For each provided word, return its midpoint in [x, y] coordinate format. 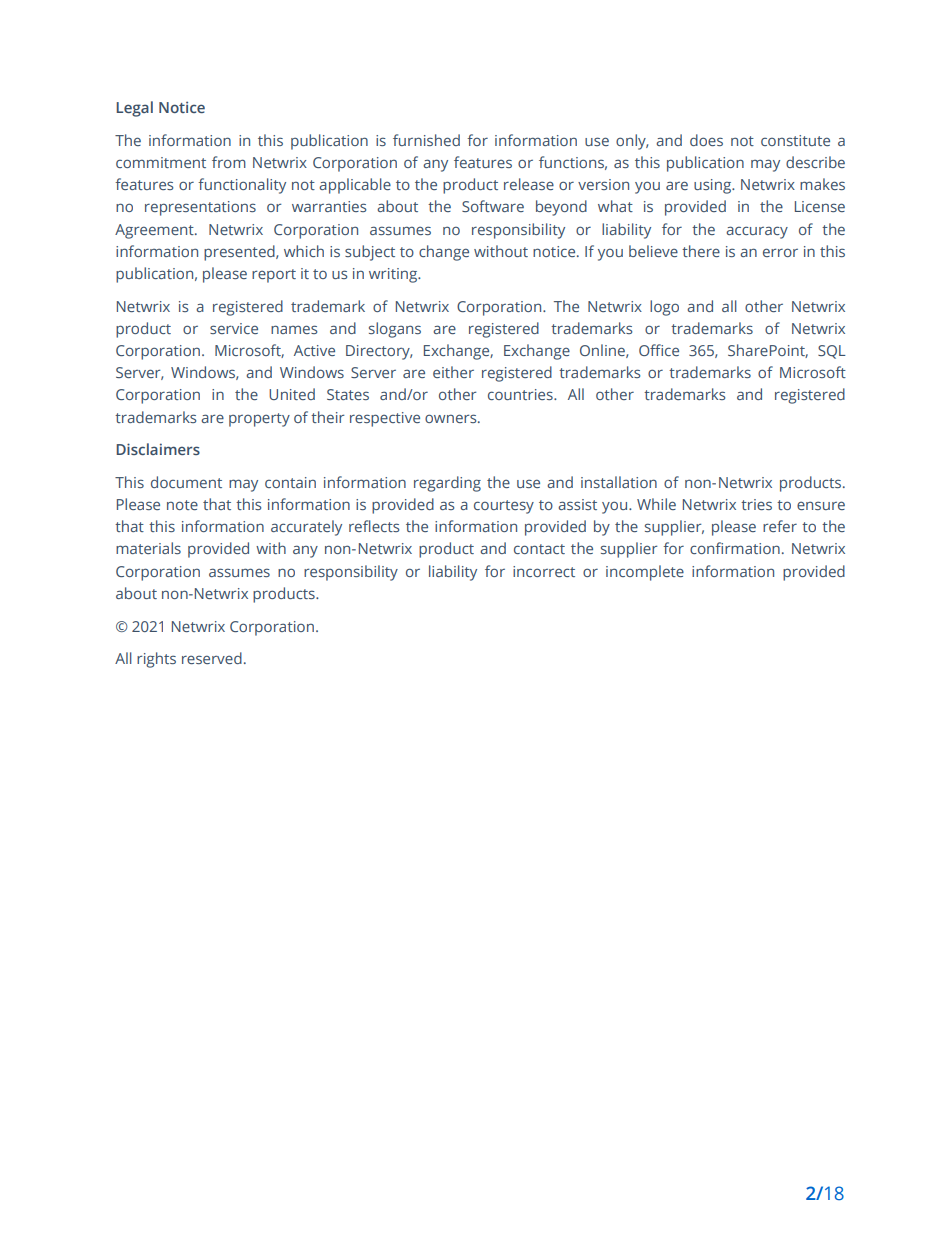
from [229, 162]
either [453, 372]
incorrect [544, 571]
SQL [832, 352]
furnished [426, 140]
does [706, 140]
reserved [212, 658]
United [292, 394]
